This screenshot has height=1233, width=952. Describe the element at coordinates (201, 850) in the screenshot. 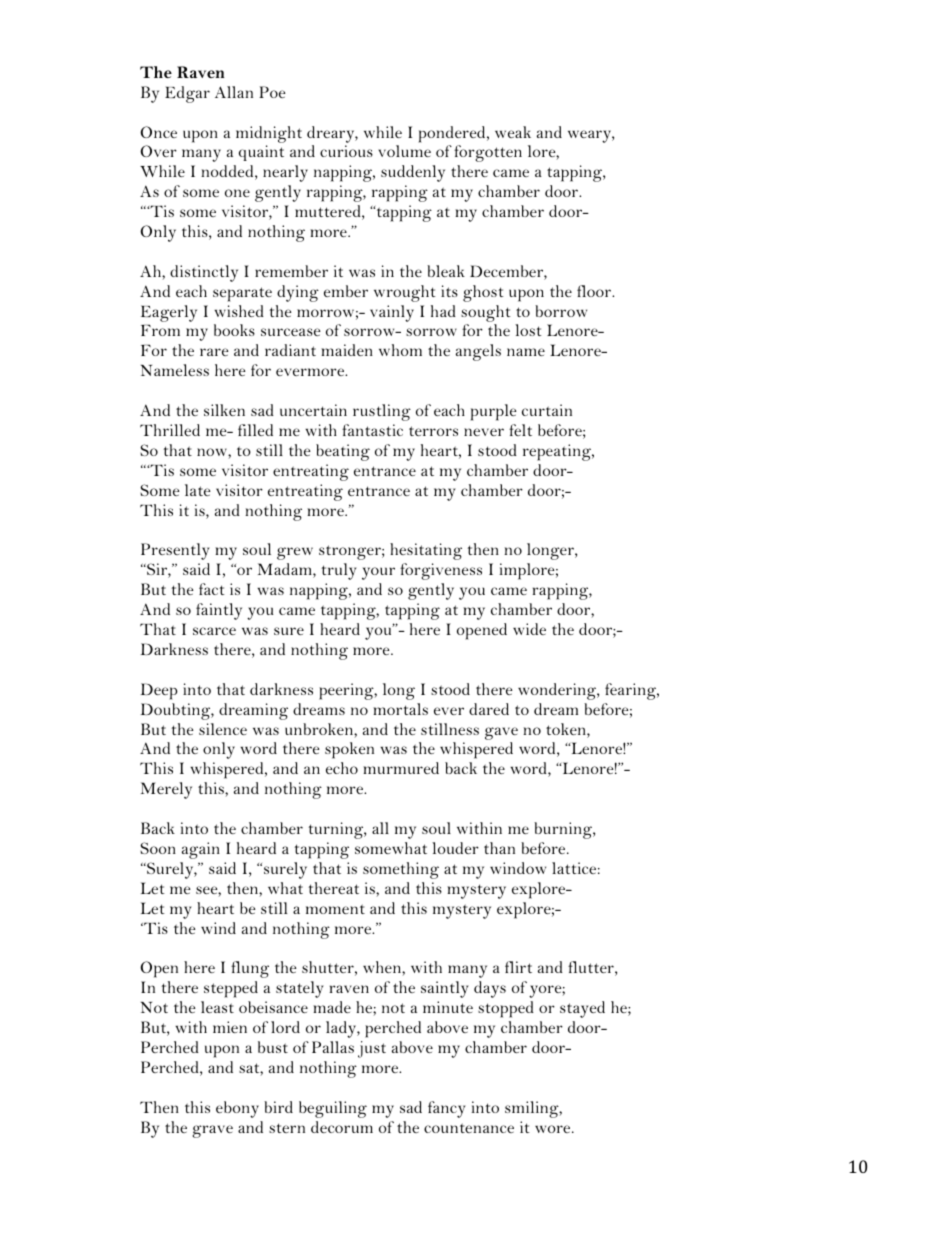

I see `again` at that location.
